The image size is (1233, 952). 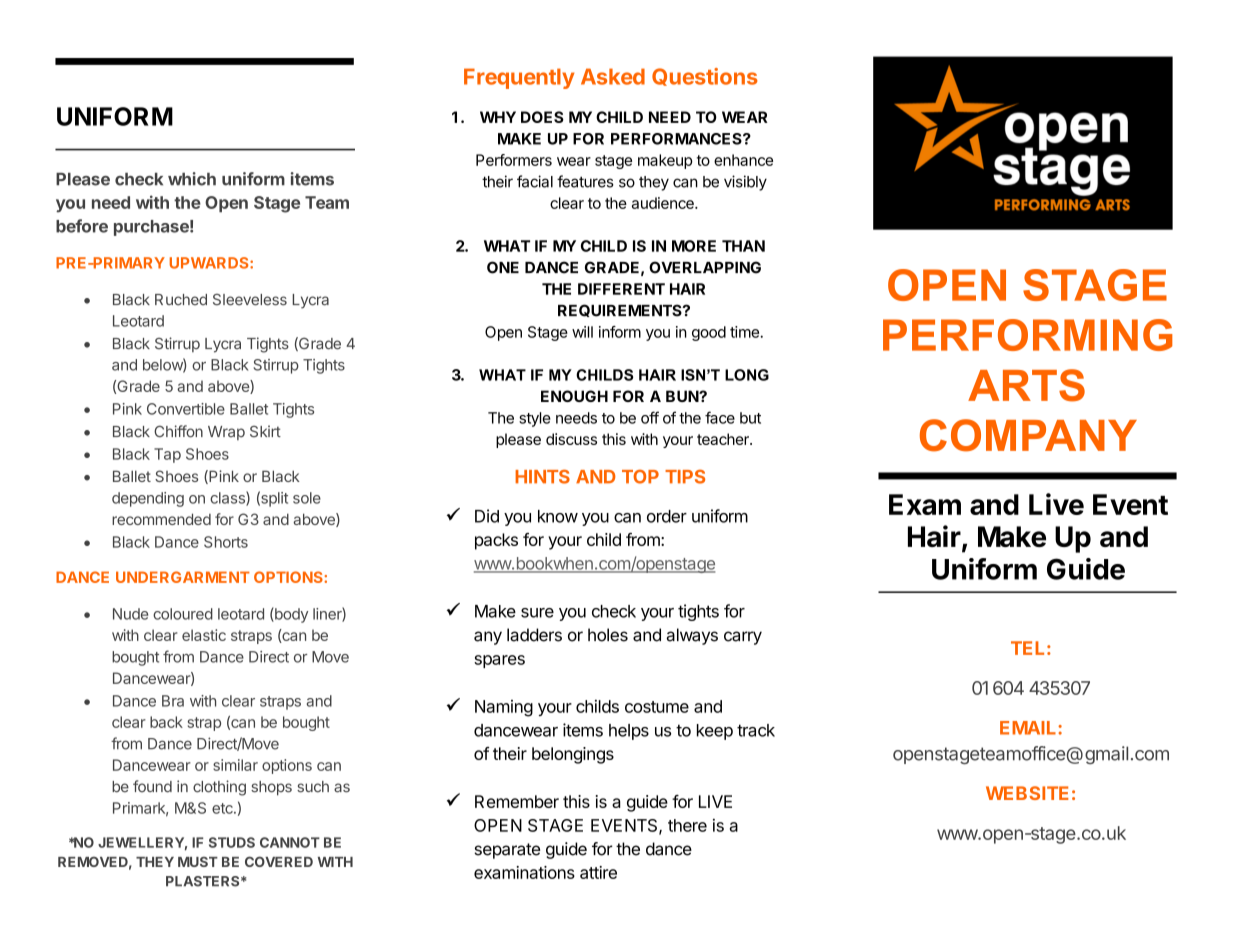 What do you see at coordinates (542, 117) in the screenshot?
I see `DOES` at bounding box center [542, 117].
